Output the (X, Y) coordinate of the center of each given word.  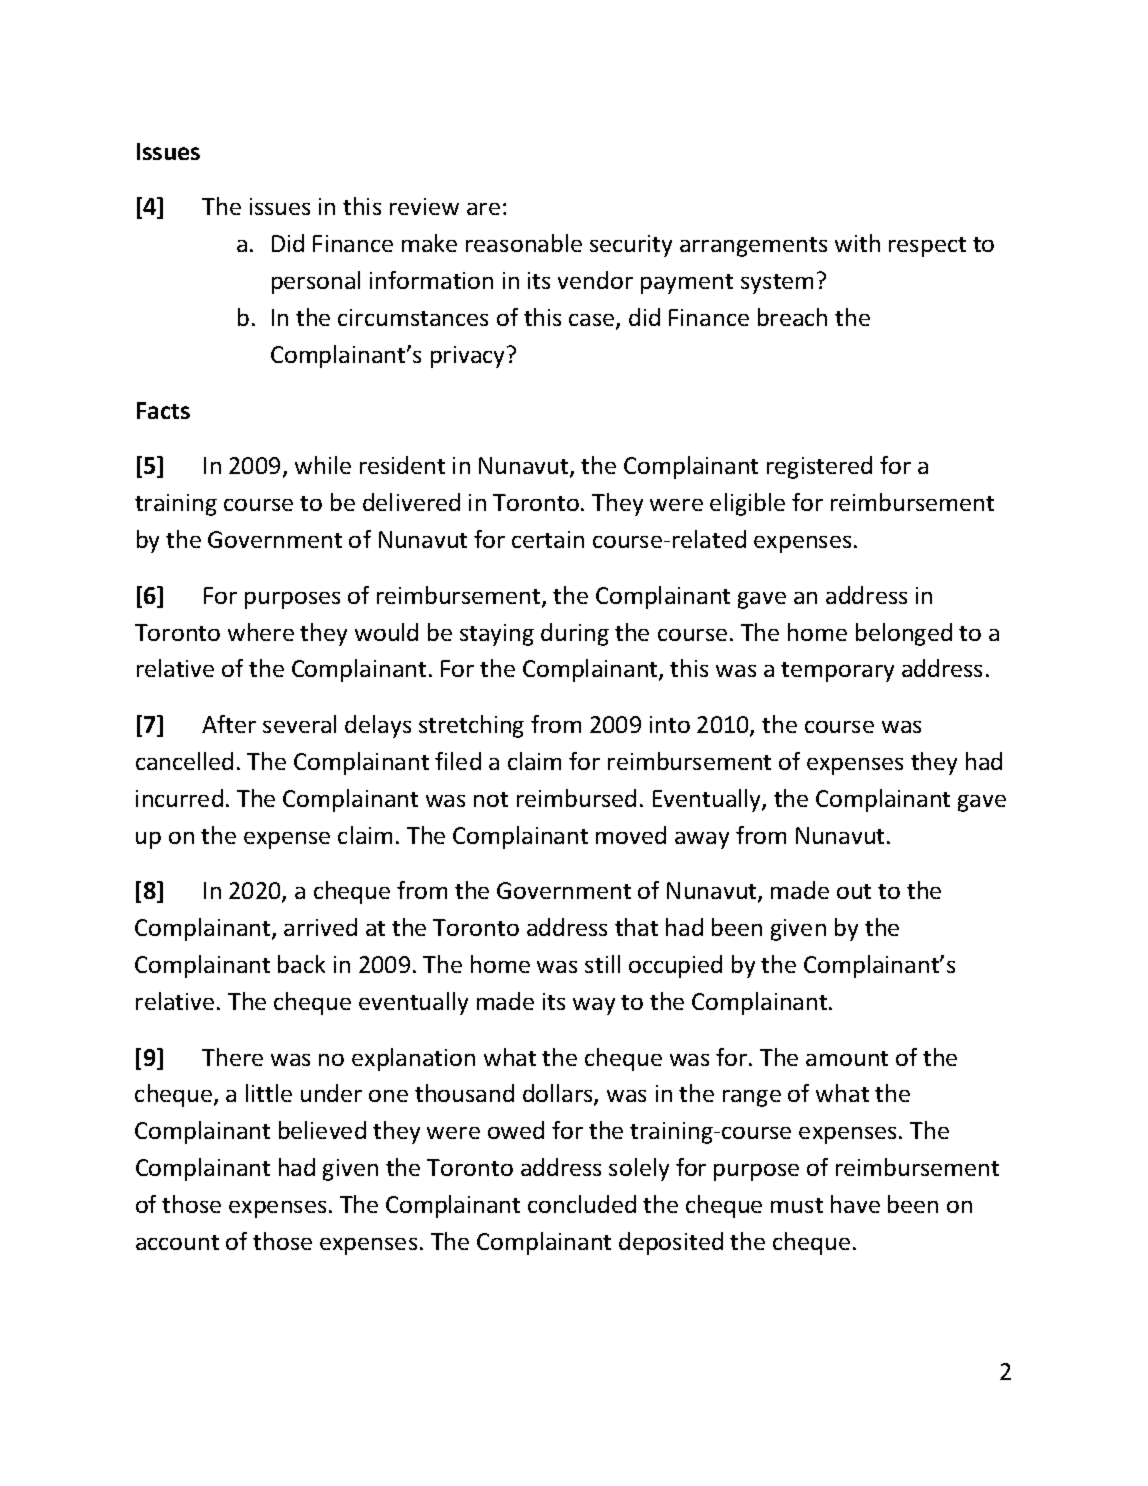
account (177, 1242)
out (854, 891)
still (602, 964)
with (857, 243)
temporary (837, 672)
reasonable (524, 243)
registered (819, 467)
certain (548, 539)
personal (316, 282)
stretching (471, 726)
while (323, 465)
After (229, 724)
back (301, 964)
